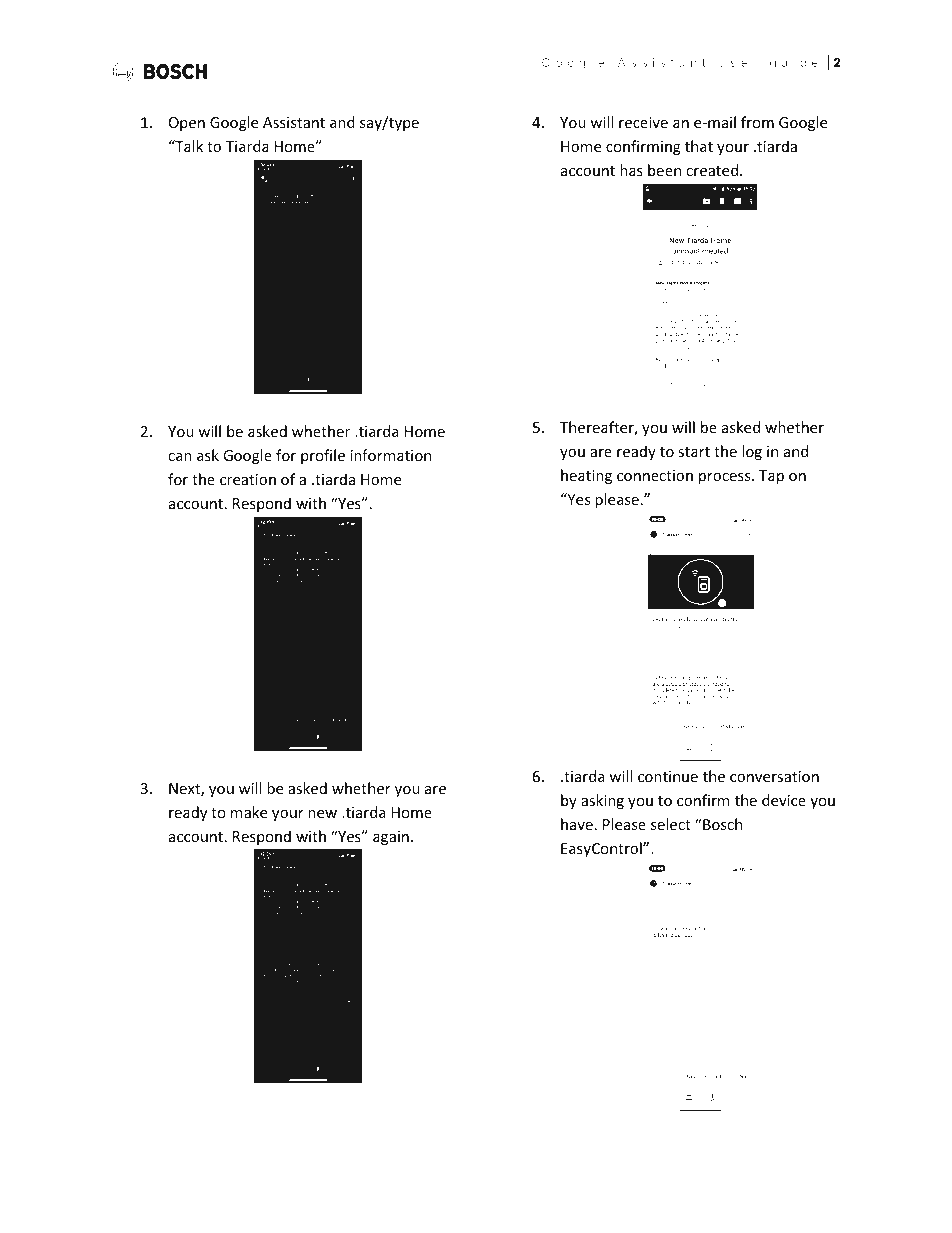 The height and width of the screenshot is (1233, 952). What do you see at coordinates (323, 456) in the screenshot?
I see `profile` at bounding box center [323, 456].
